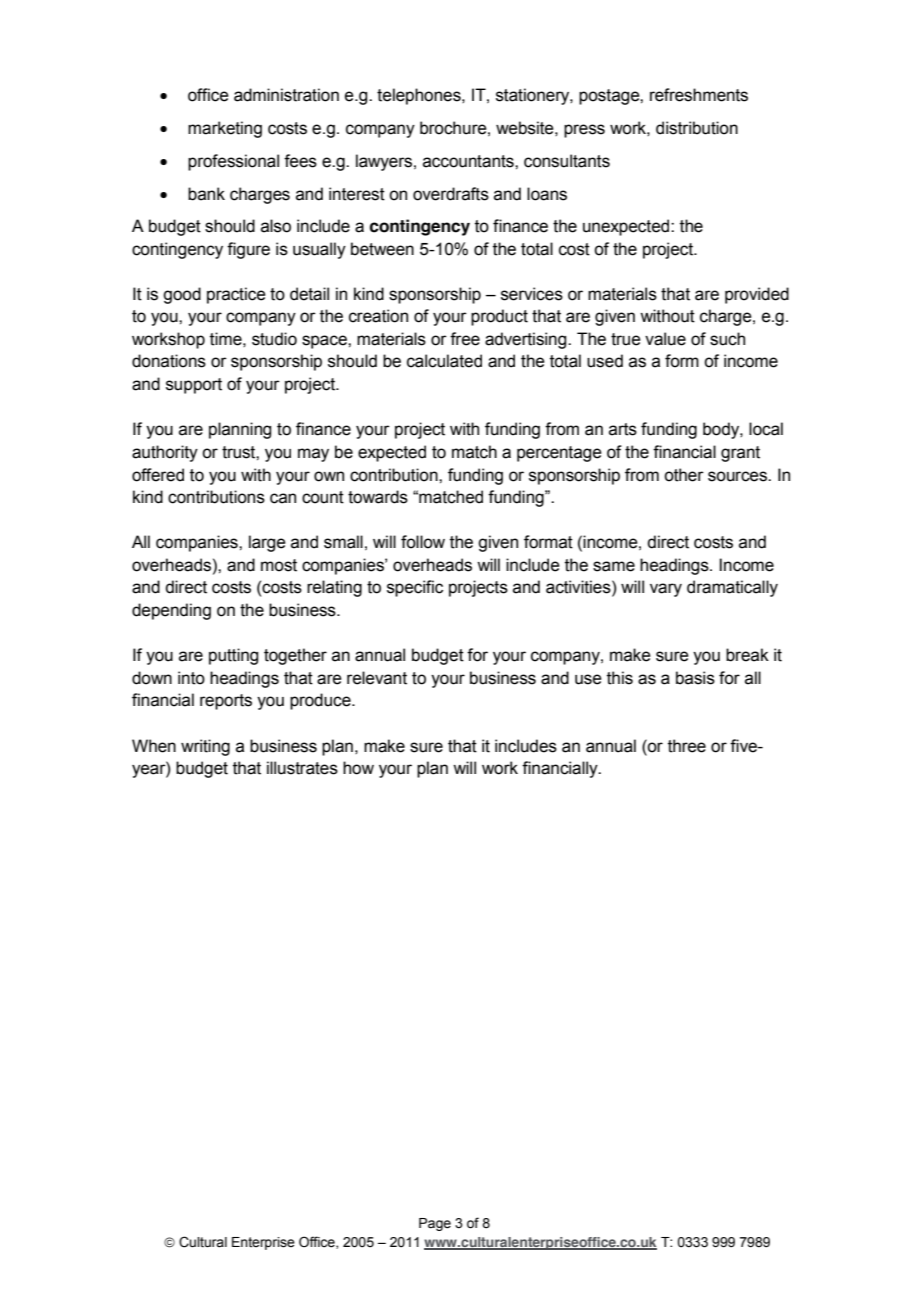 The image size is (924, 1308). Describe the element at coordinates (665, 339) in the image. I see `value` at that location.
